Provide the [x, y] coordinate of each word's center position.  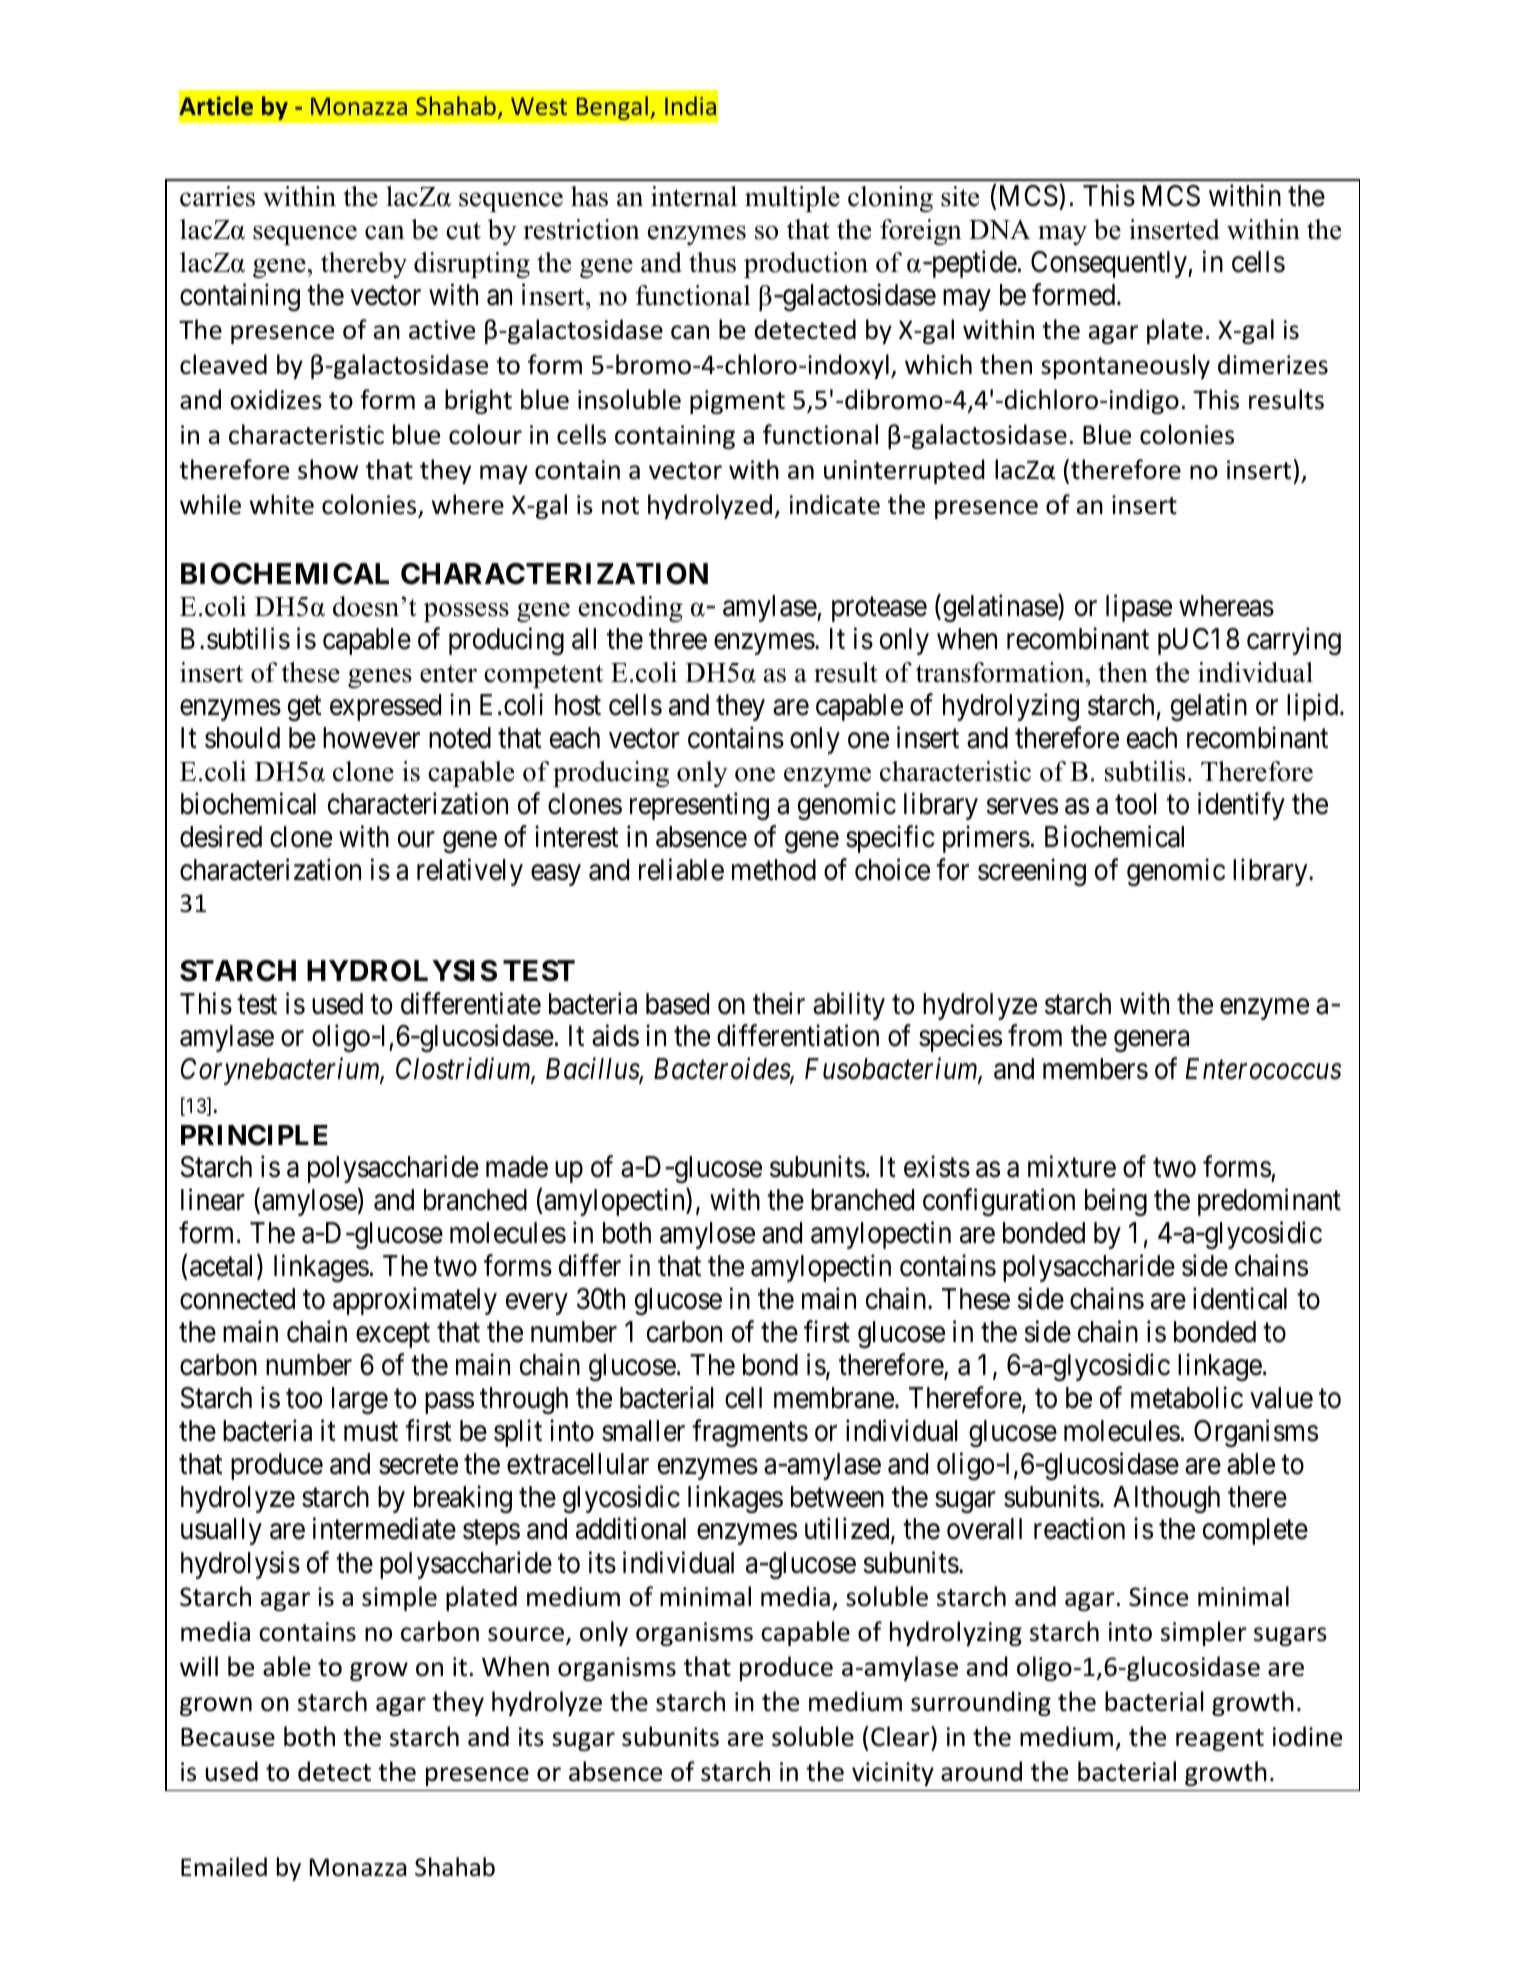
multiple [792, 199]
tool [1136, 804]
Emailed [224, 1867]
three [678, 639]
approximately [415, 1301]
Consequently [1110, 264]
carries [217, 196]
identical [1240, 1298]
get [305, 708]
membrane [834, 1398]
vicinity [893, 1774]
